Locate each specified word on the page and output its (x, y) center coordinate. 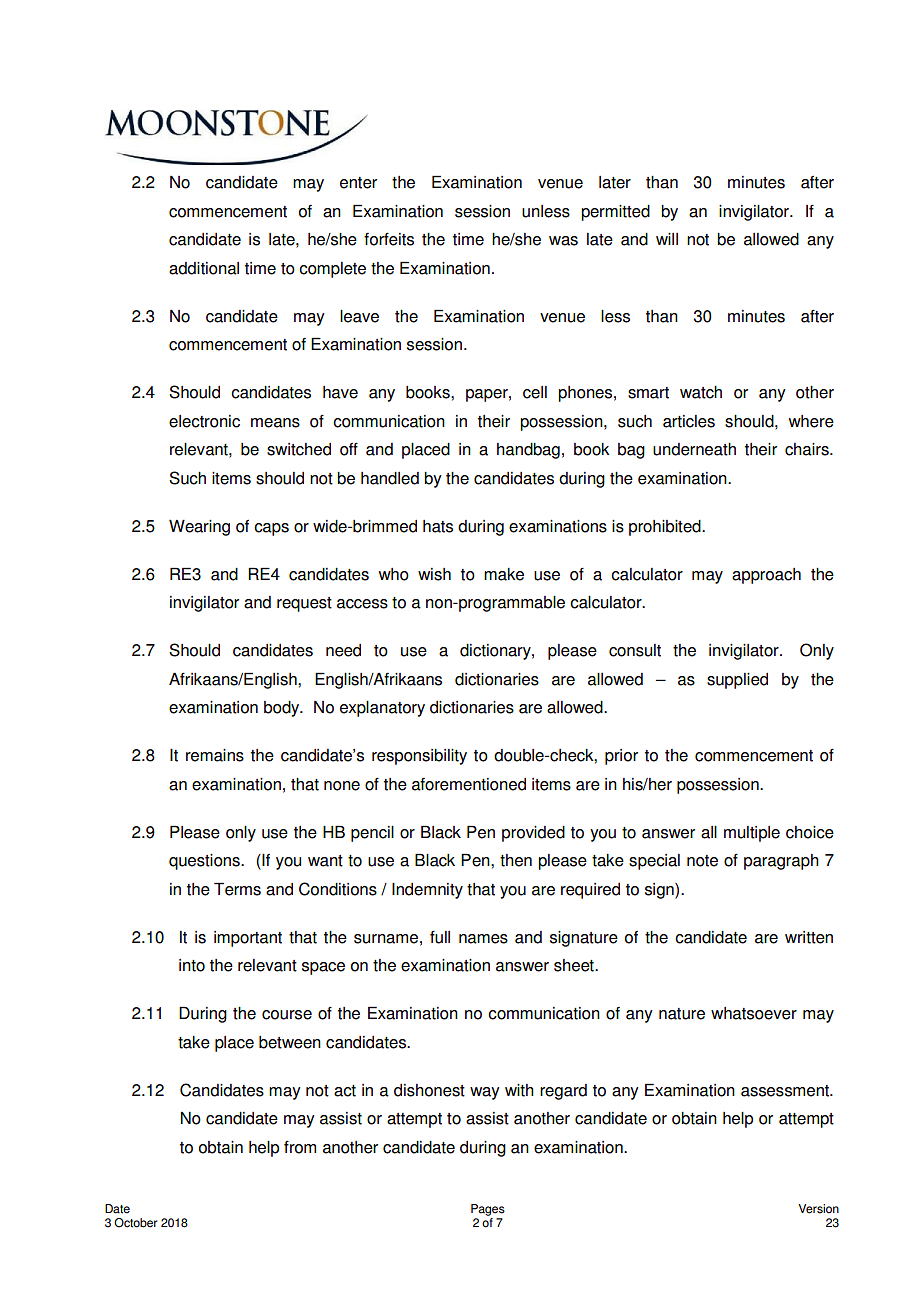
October (135, 1223)
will (667, 239)
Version (818, 1209)
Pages (488, 1210)
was (563, 241)
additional (204, 268)
